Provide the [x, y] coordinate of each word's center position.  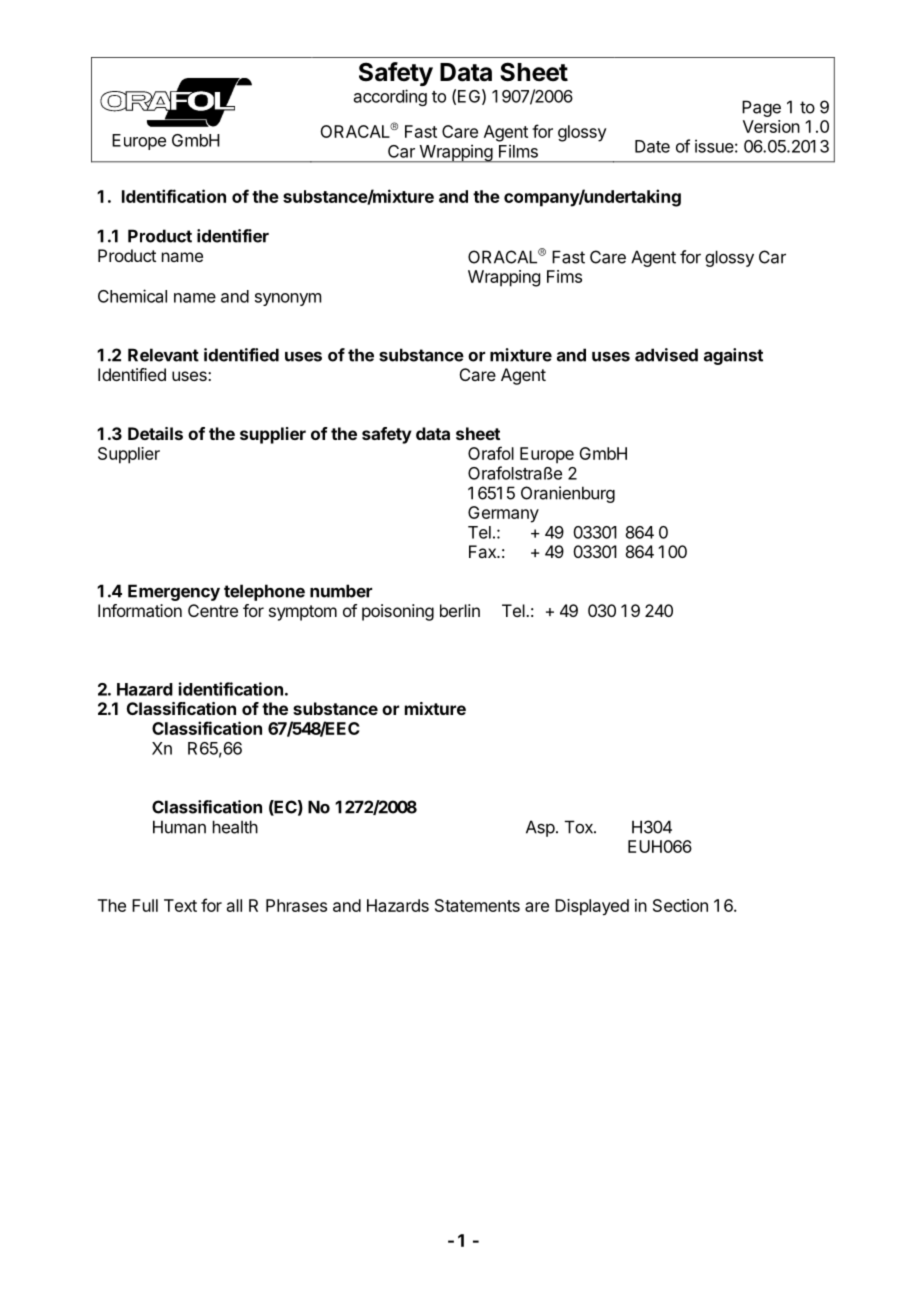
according [390, 97]
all [234, 905]
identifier [233, 236]
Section [680, 905]
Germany [503, 514]
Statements [477, 905]
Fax [483, 551]
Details [155, 433]
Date [652, 146]
